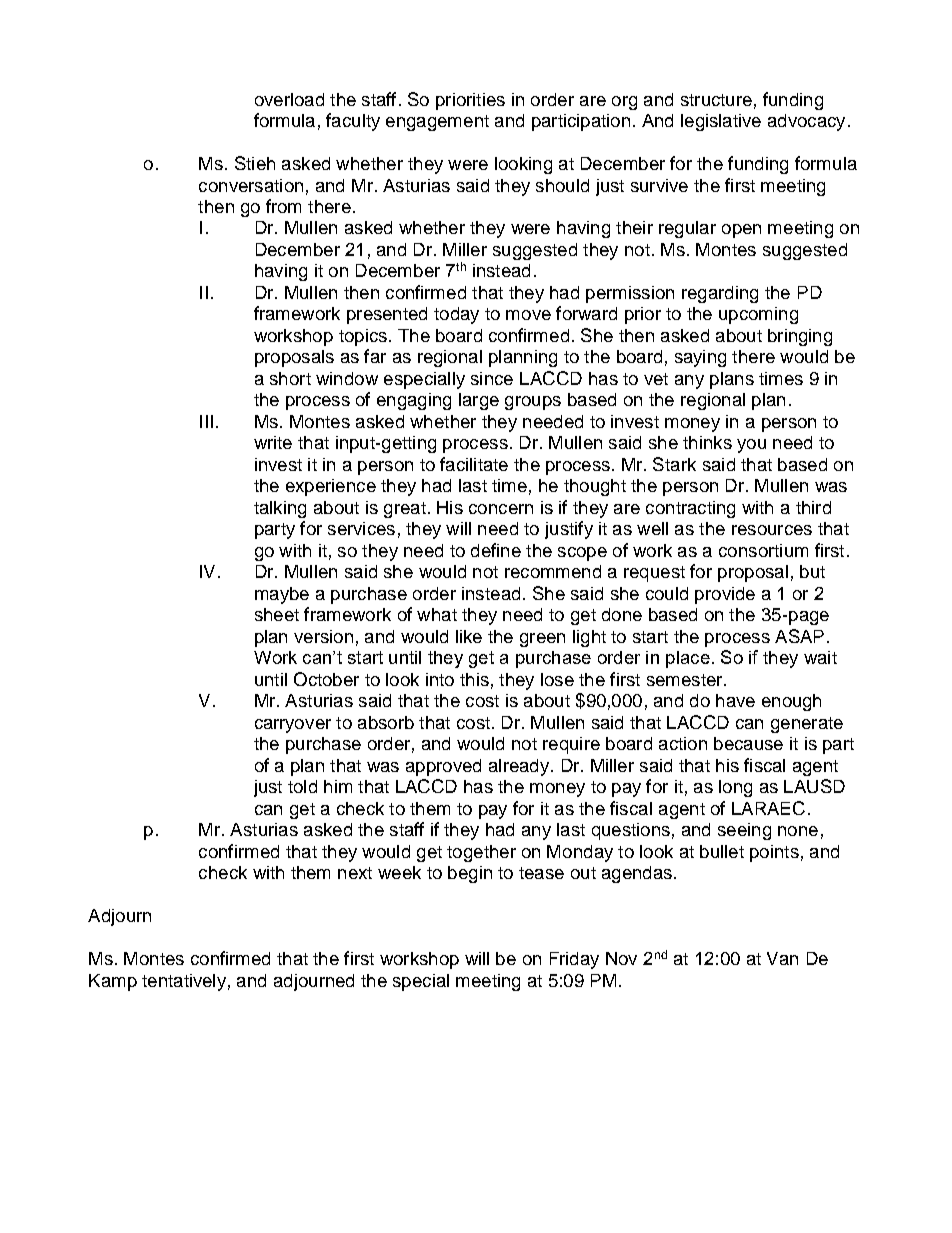  What do you see at coordinates (474, 679) in the page?
I see `this` at bounding box center [474, 679].
